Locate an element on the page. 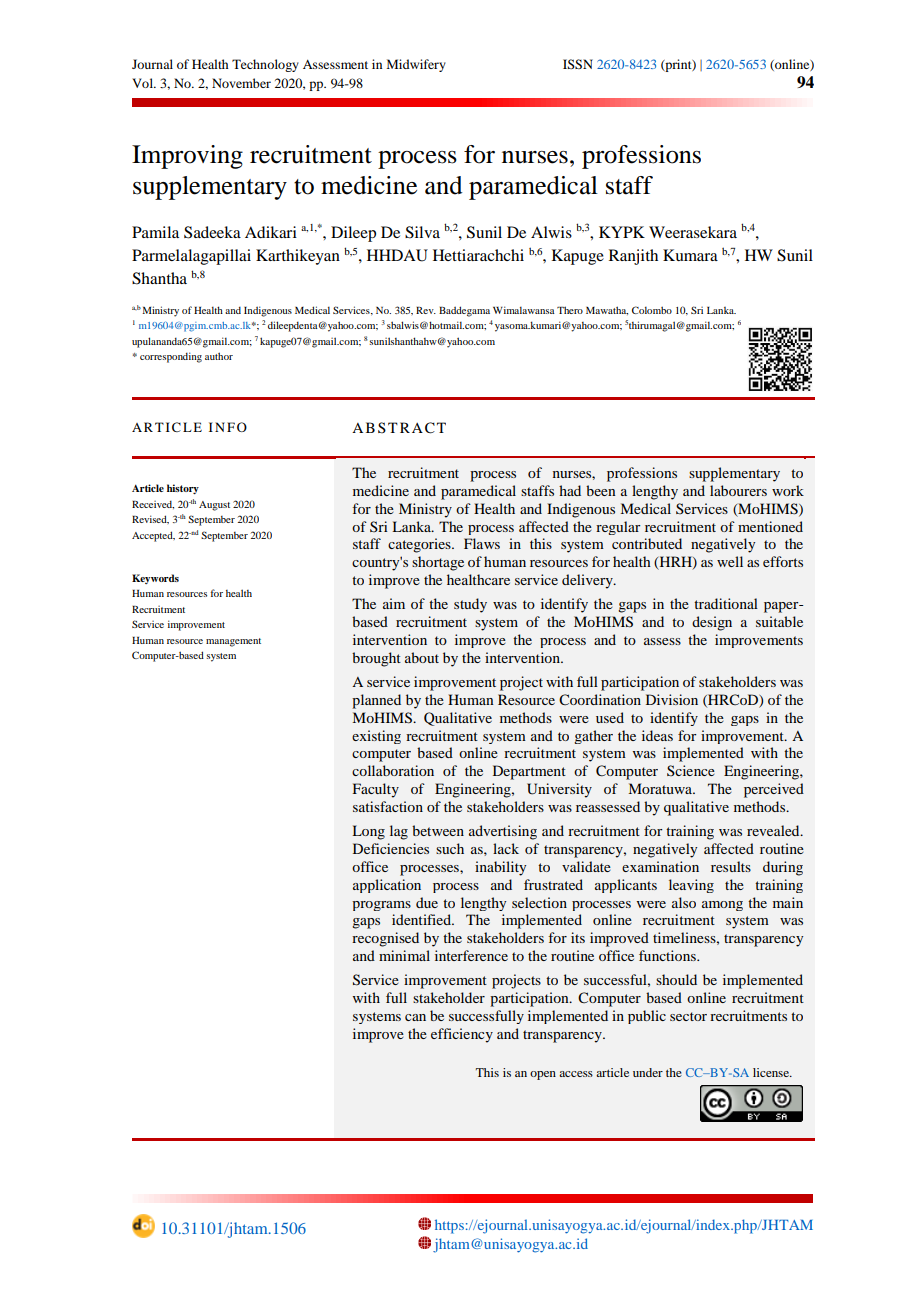  August is located at coordinates (214, 506).
